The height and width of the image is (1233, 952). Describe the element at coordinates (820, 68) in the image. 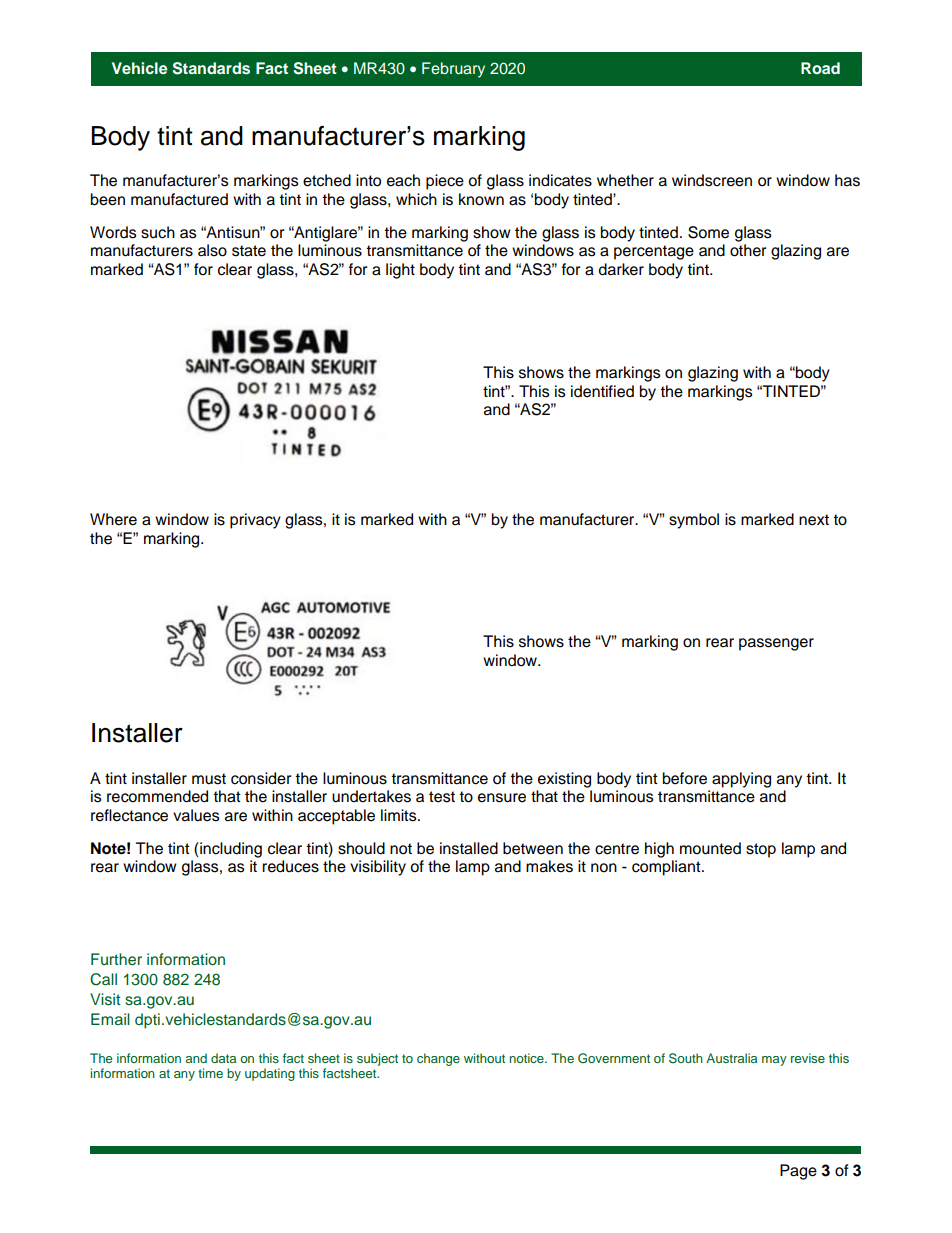

I see `Road` at that location.
